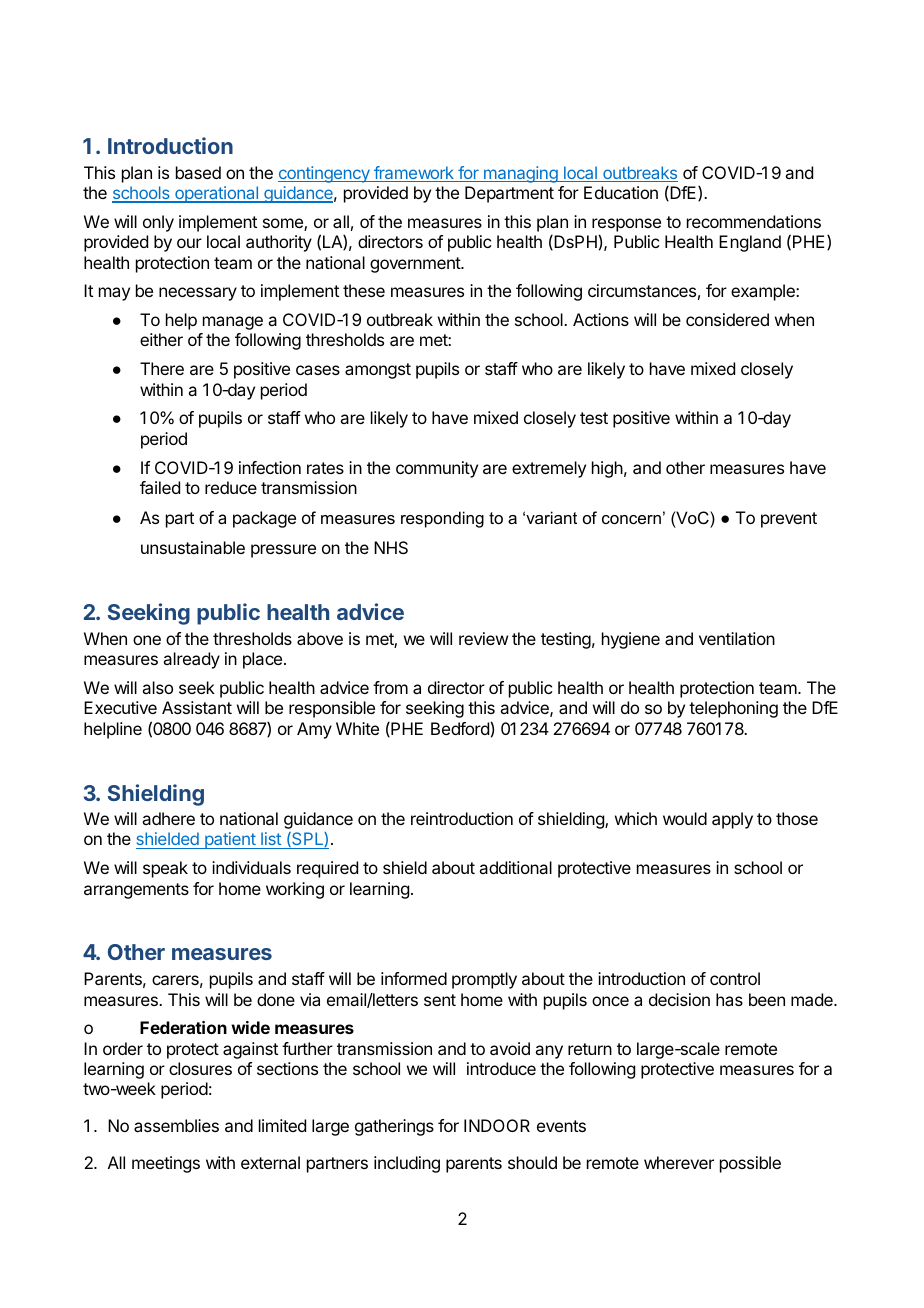 The height and width of the image is (1308, 924). Describe the element at coordinates (732, 820) in the image. I see `apply` at that location.
